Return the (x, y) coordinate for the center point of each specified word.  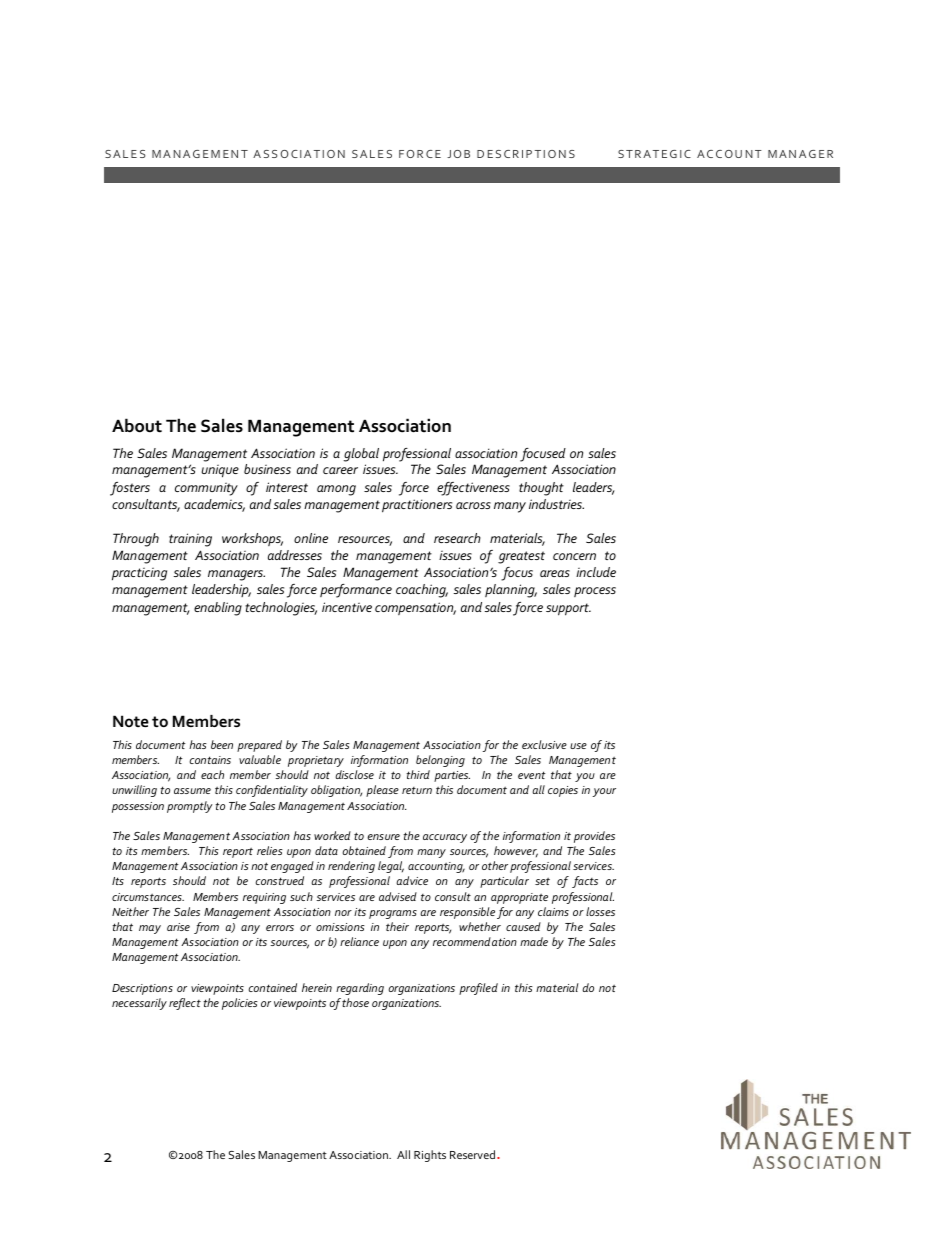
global (361, 455)
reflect (185, 1004)
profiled (478, 989)
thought (541, 489)
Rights (430, 1156)
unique (220, 471)
